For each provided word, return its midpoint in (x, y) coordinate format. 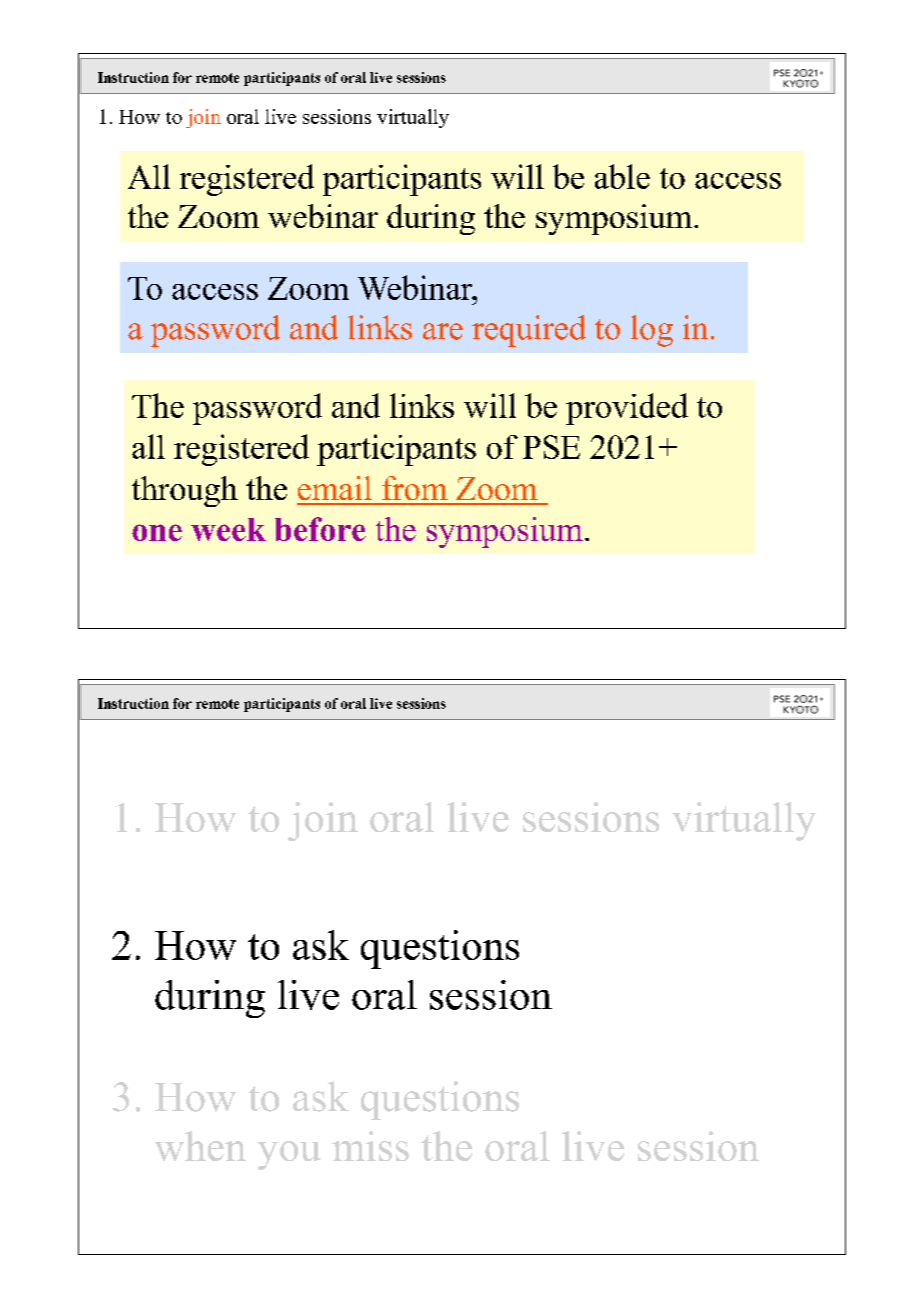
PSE (551, 447)
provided (627, 409)
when (200, 1146)
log (652, 331)
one (157, 532)
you (289, 1155)
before (320, 529)
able (622, 176)
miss (370, 1146)
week (228, 529)
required (529, 331)
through (185, 491)
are (443, 331)
